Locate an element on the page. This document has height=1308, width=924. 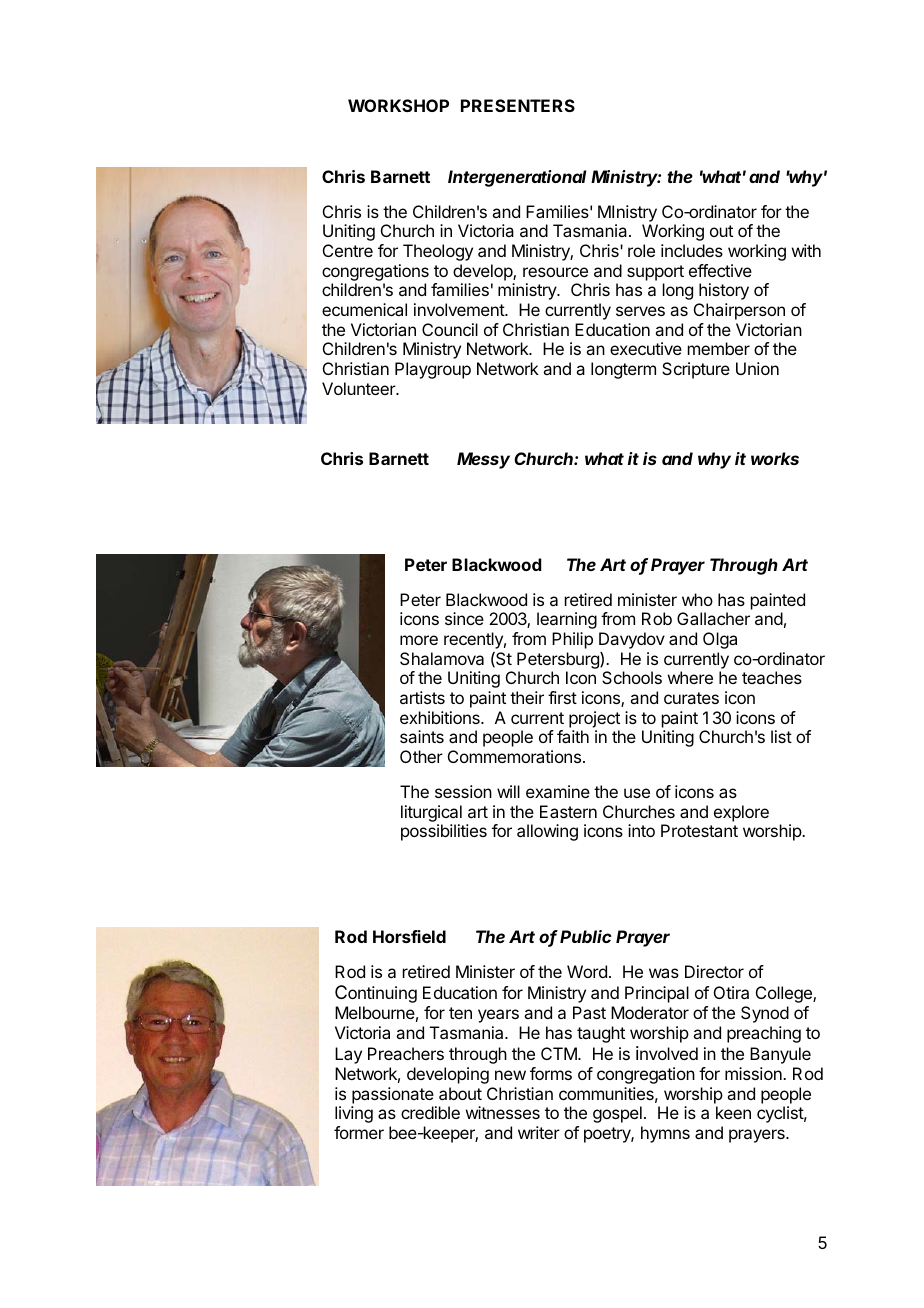
forms is located at coordinates (551, 1073).
